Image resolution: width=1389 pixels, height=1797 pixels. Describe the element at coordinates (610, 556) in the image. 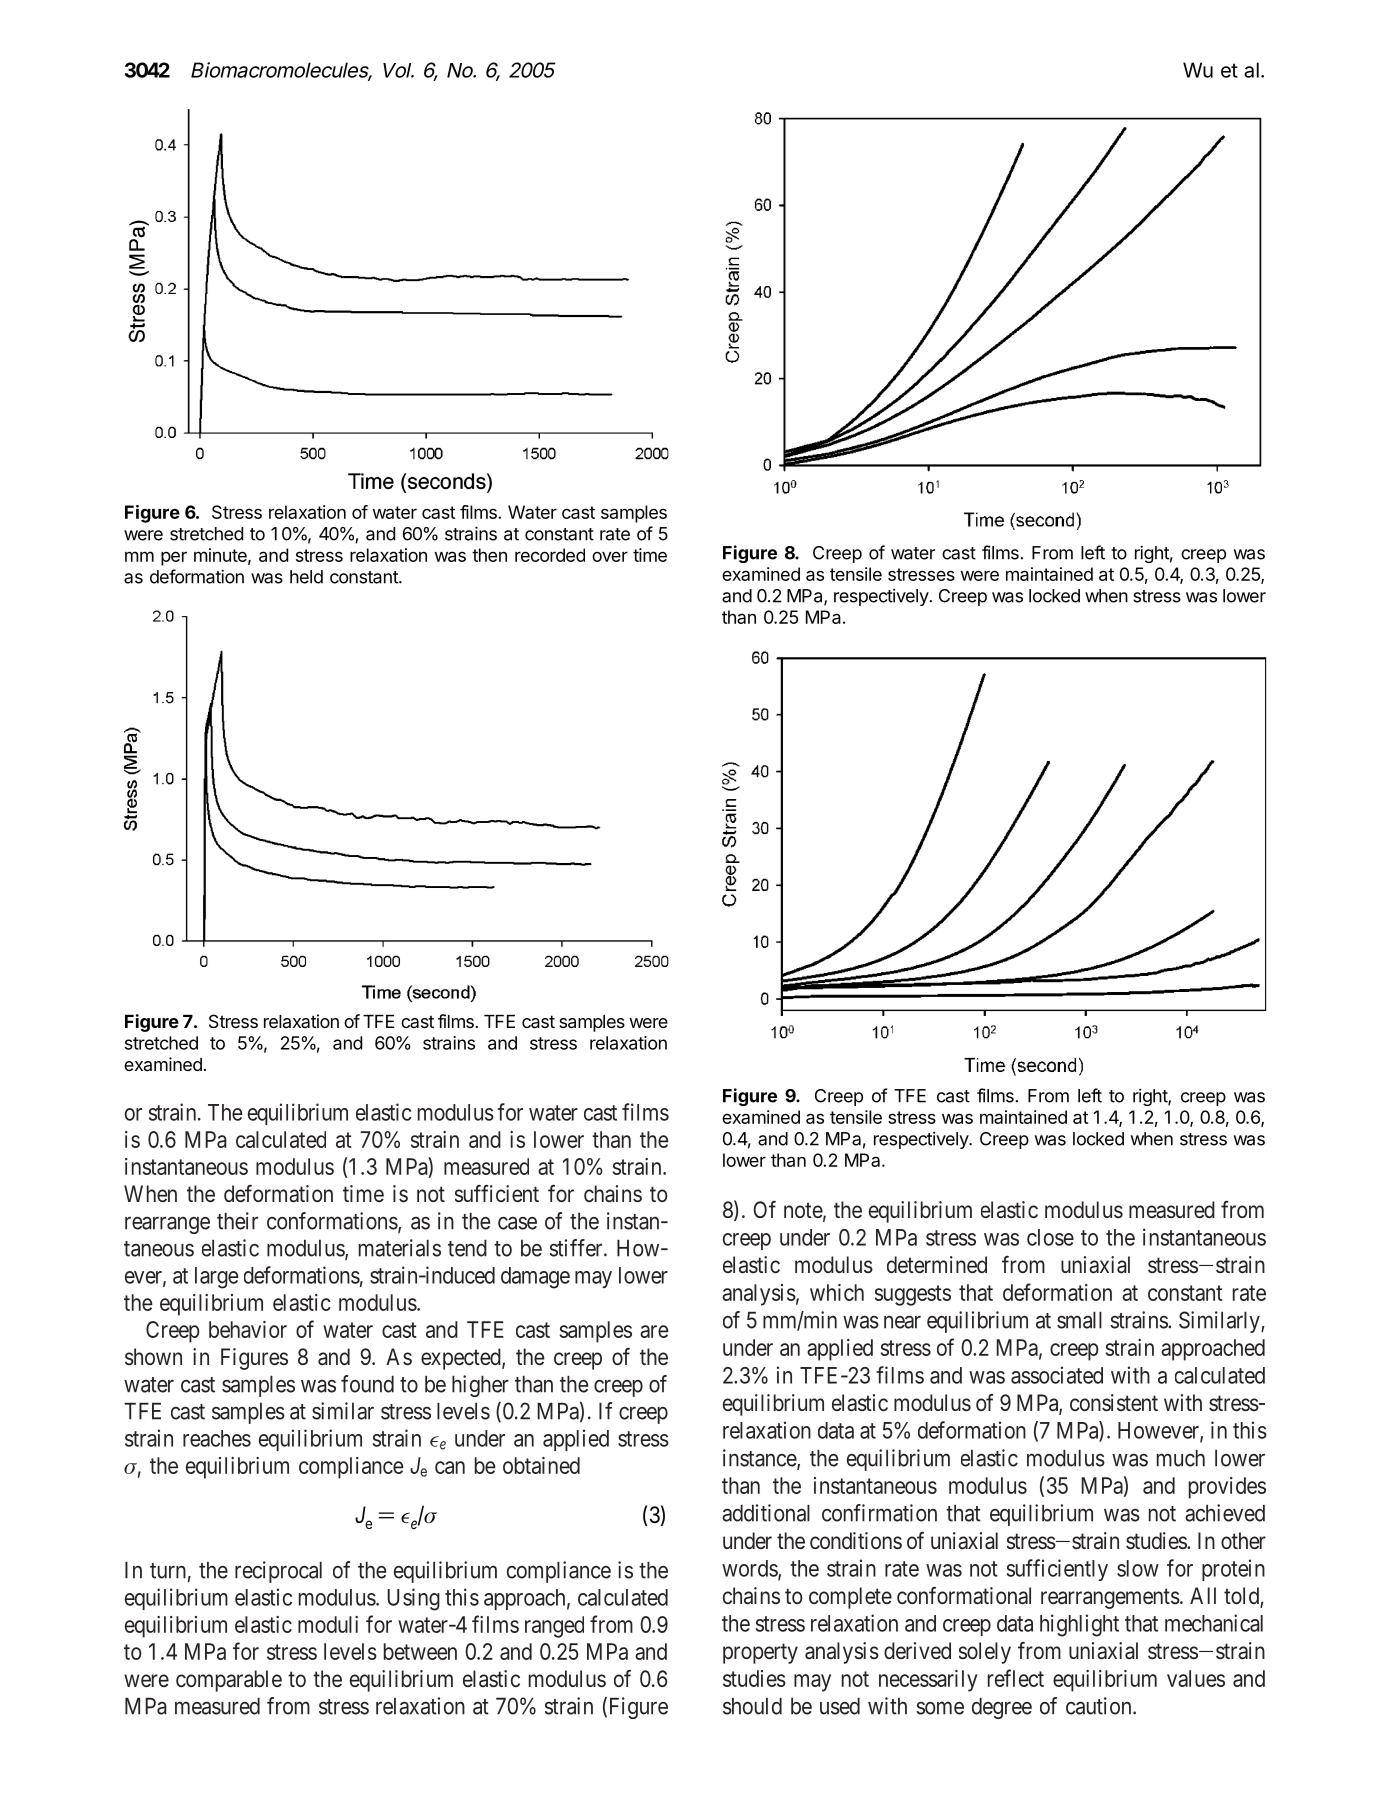

I see `over` at that location.
